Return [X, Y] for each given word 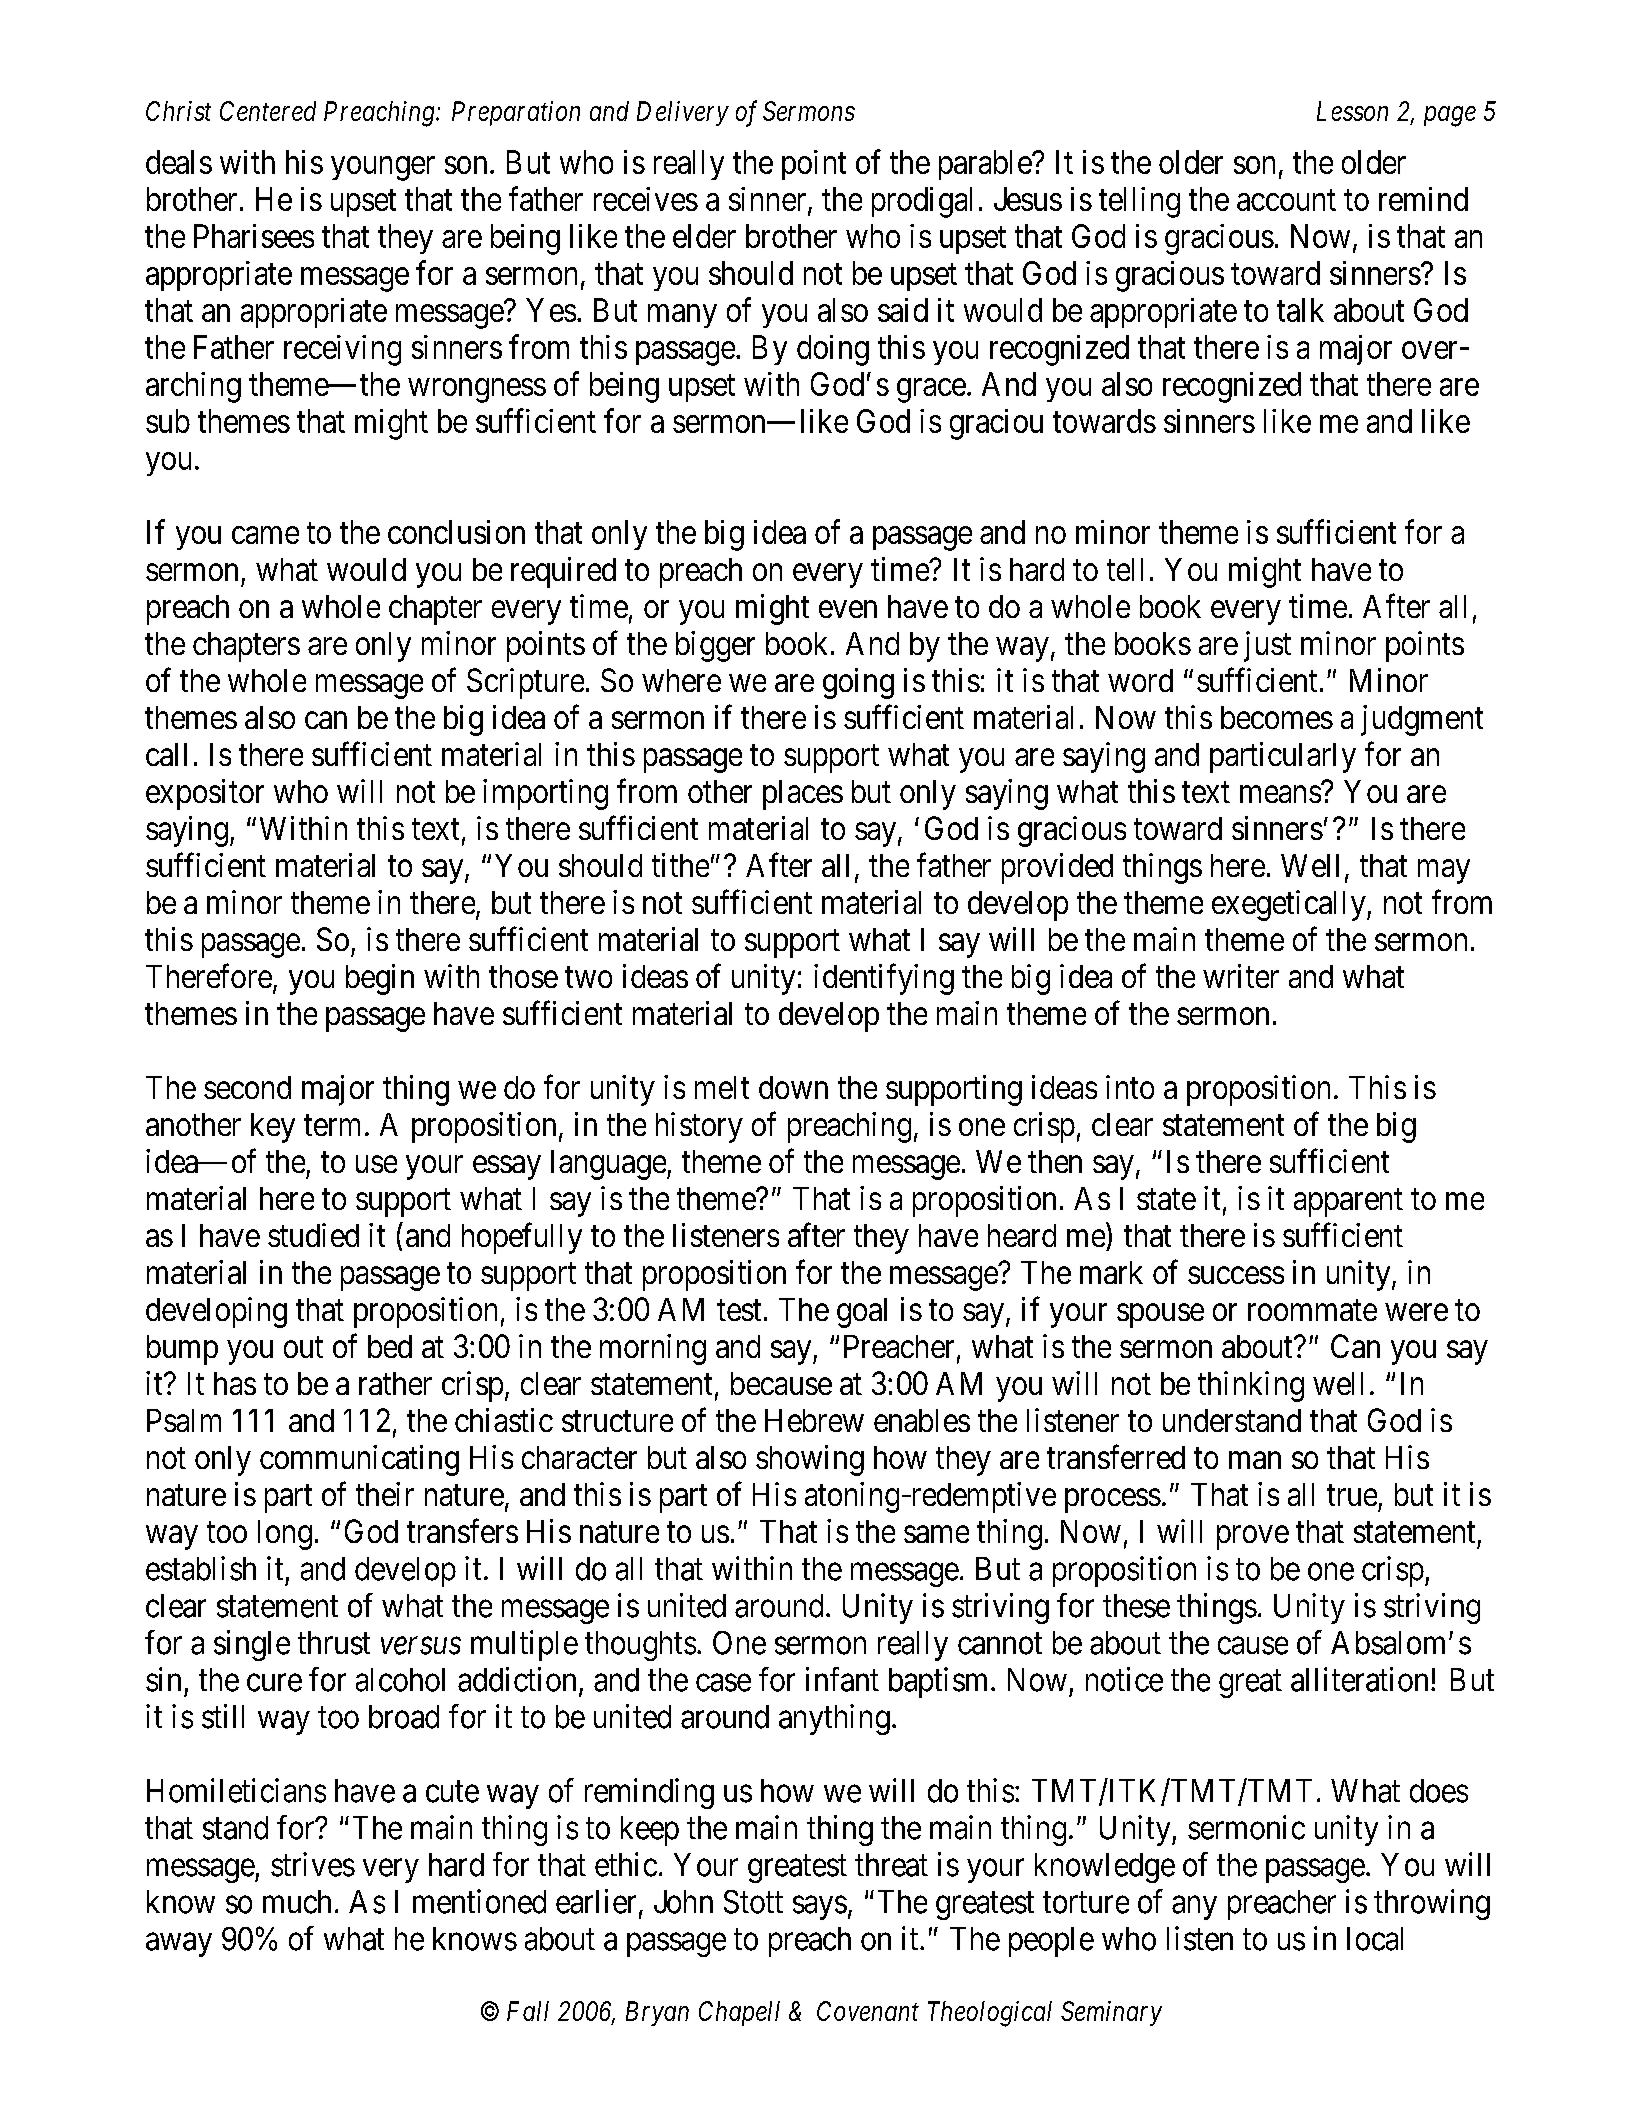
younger [383, 169]
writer [1241, 976]
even [848, 609]
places [803, 795]
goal [862, 1313]
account [1286, 200]
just [1267, 646]
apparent [1348, 1203]
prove [1253, 1538]
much [297, 1902]
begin [380, 979]
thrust [334, 1643]
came [265, 535]
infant [842, 1679]
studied [313, 1235]
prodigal [922, 202]
